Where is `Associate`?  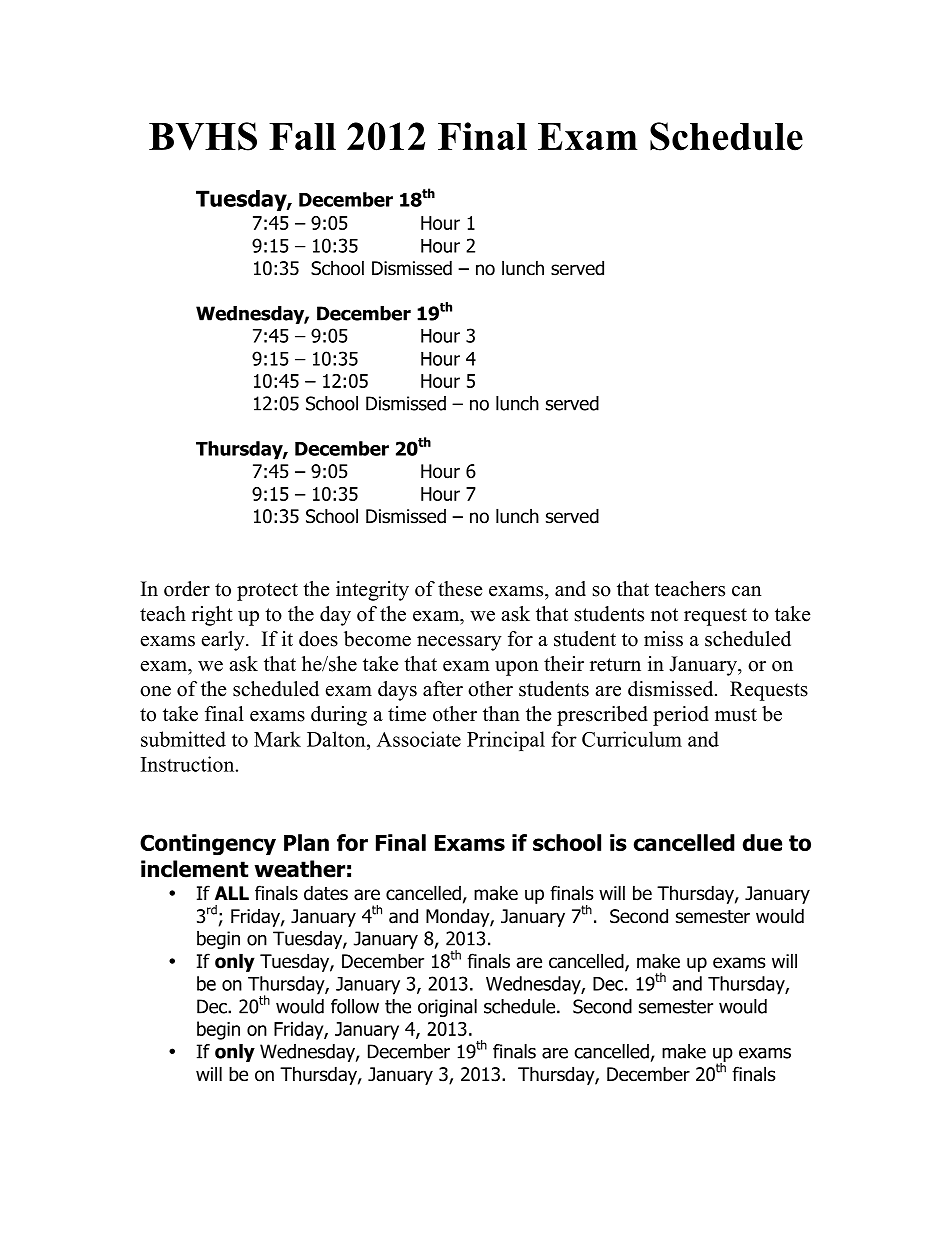 Associate is located at coordinates (419, 739).
